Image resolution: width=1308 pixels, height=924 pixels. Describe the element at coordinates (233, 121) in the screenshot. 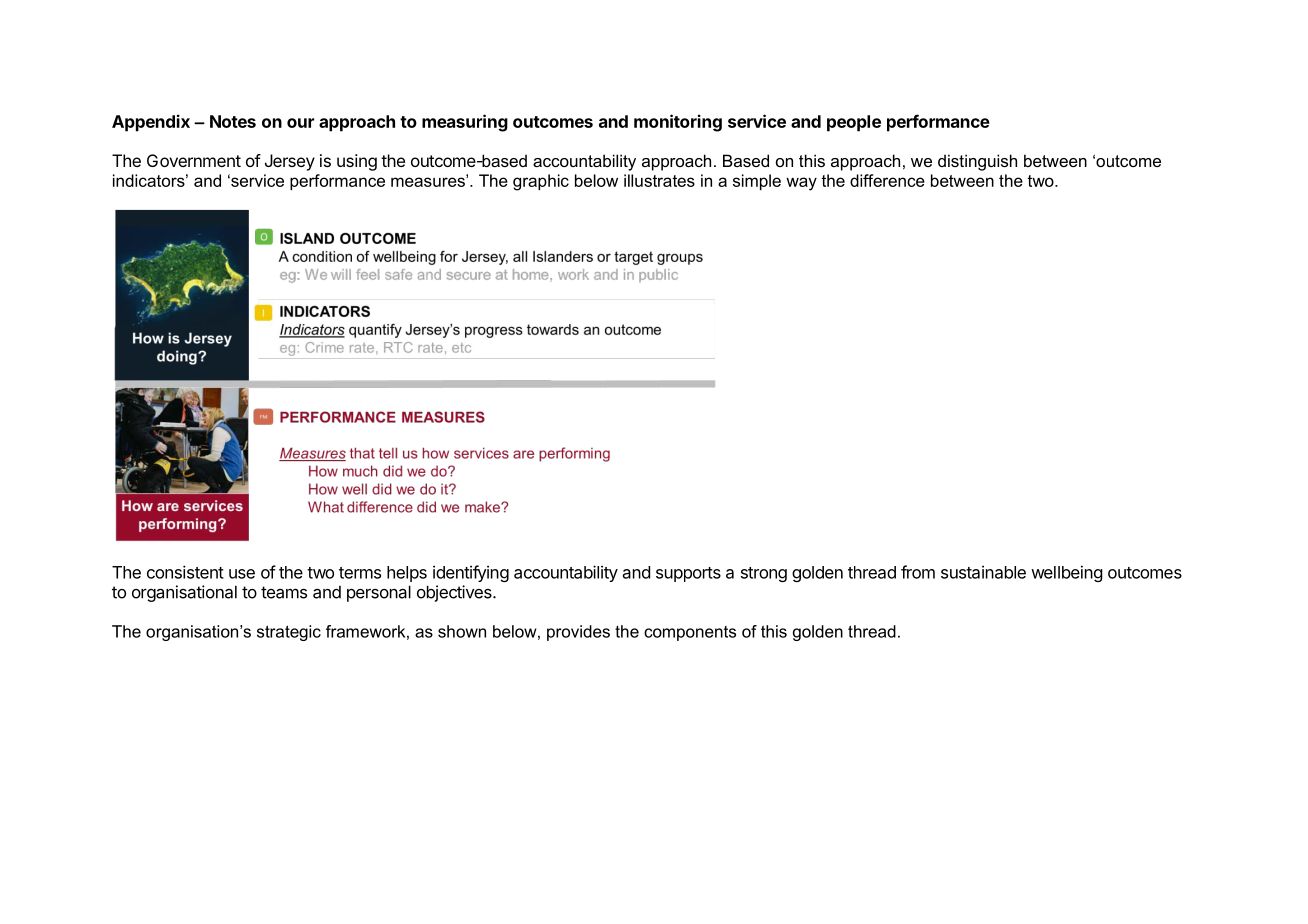

I see `Notes` at that location.
